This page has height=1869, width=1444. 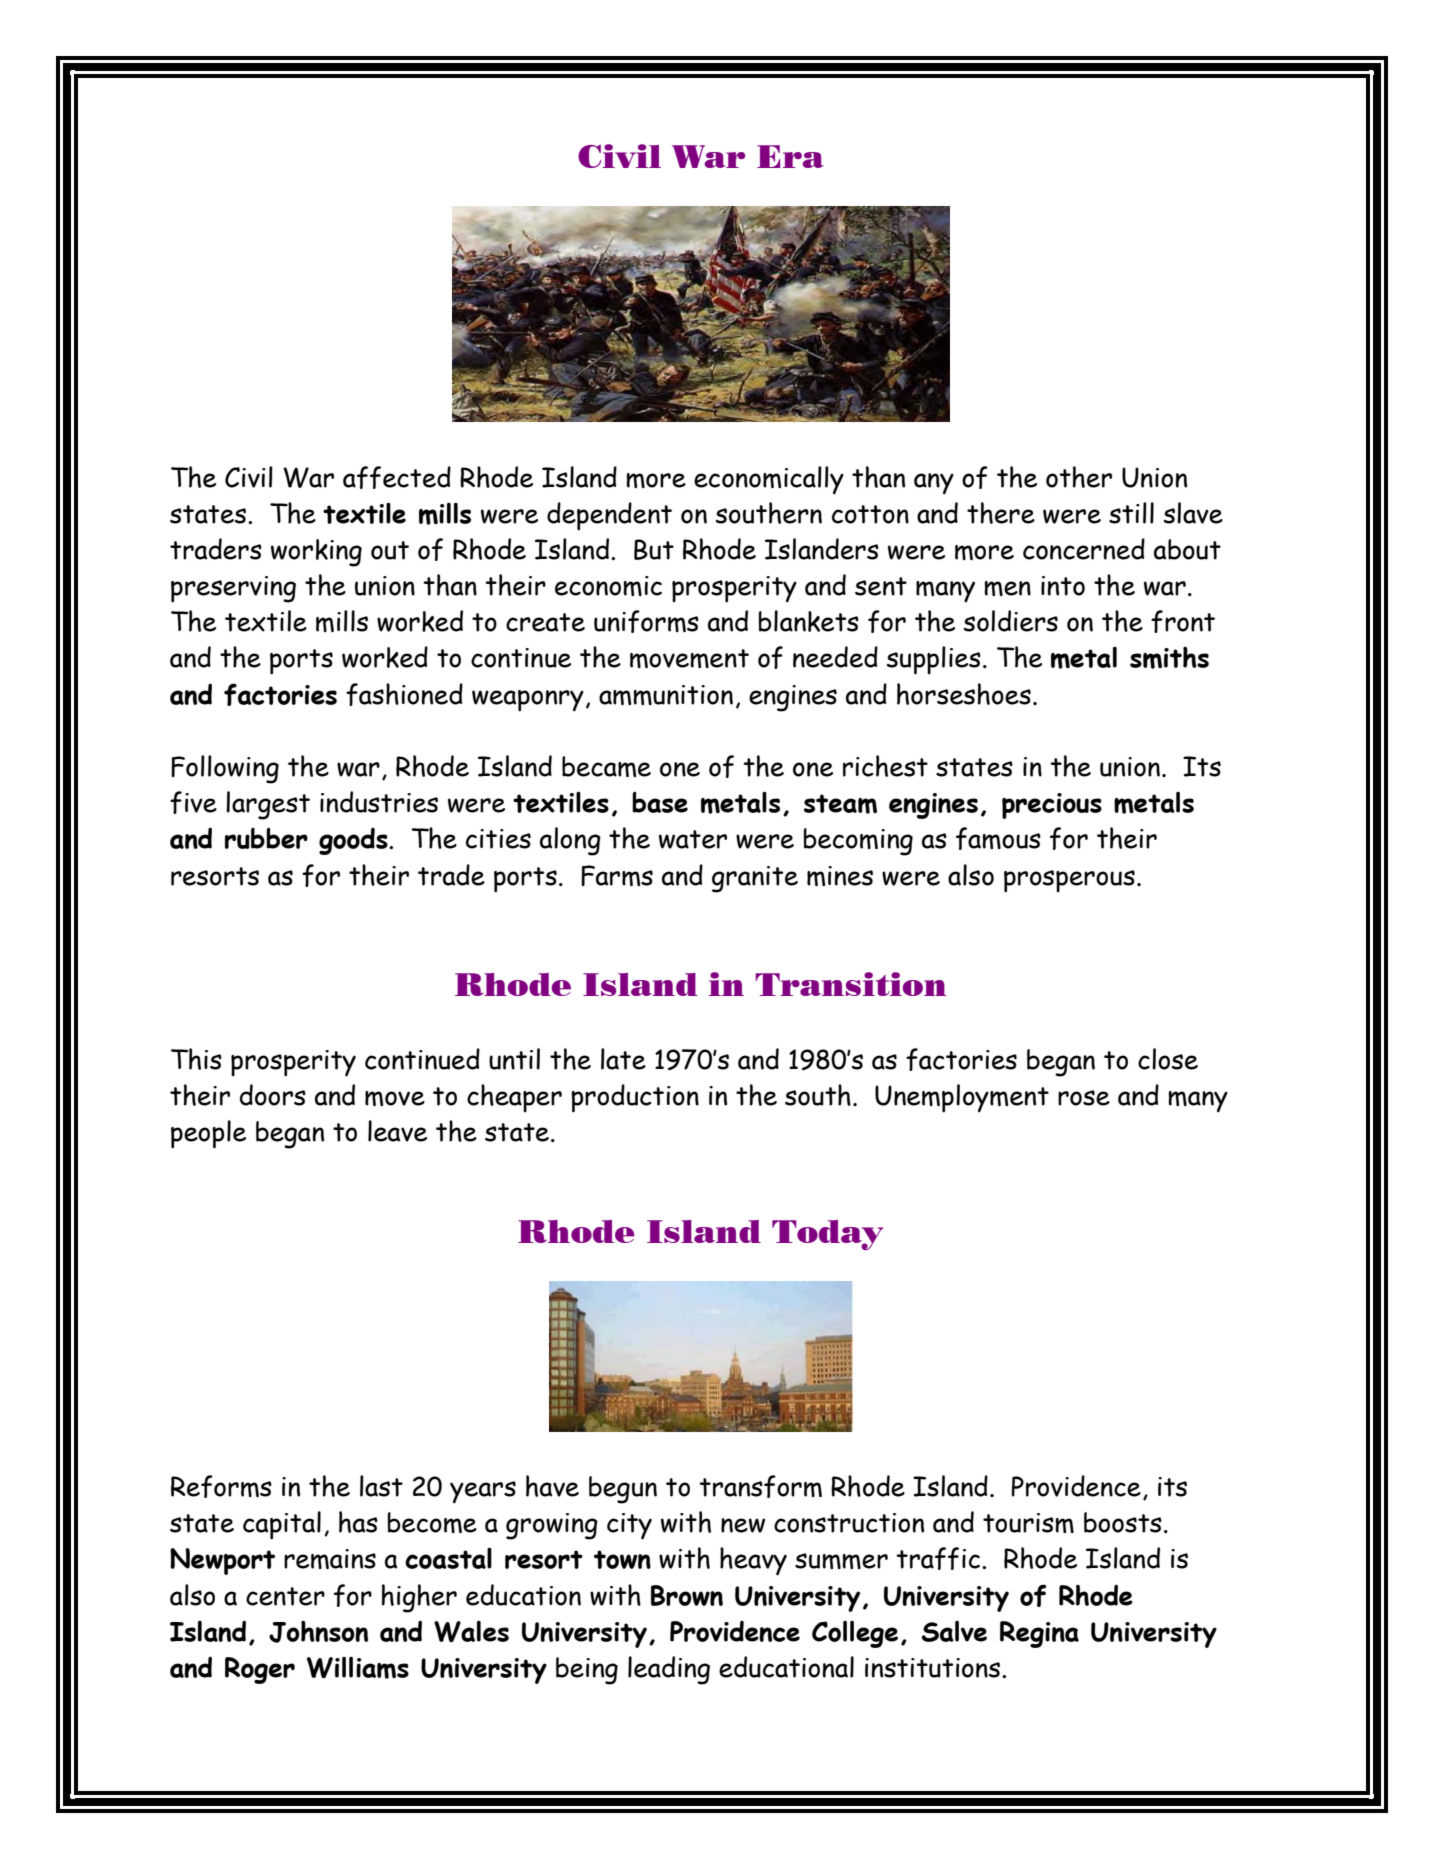 I want to click on But, so click(x=654, y=549).
